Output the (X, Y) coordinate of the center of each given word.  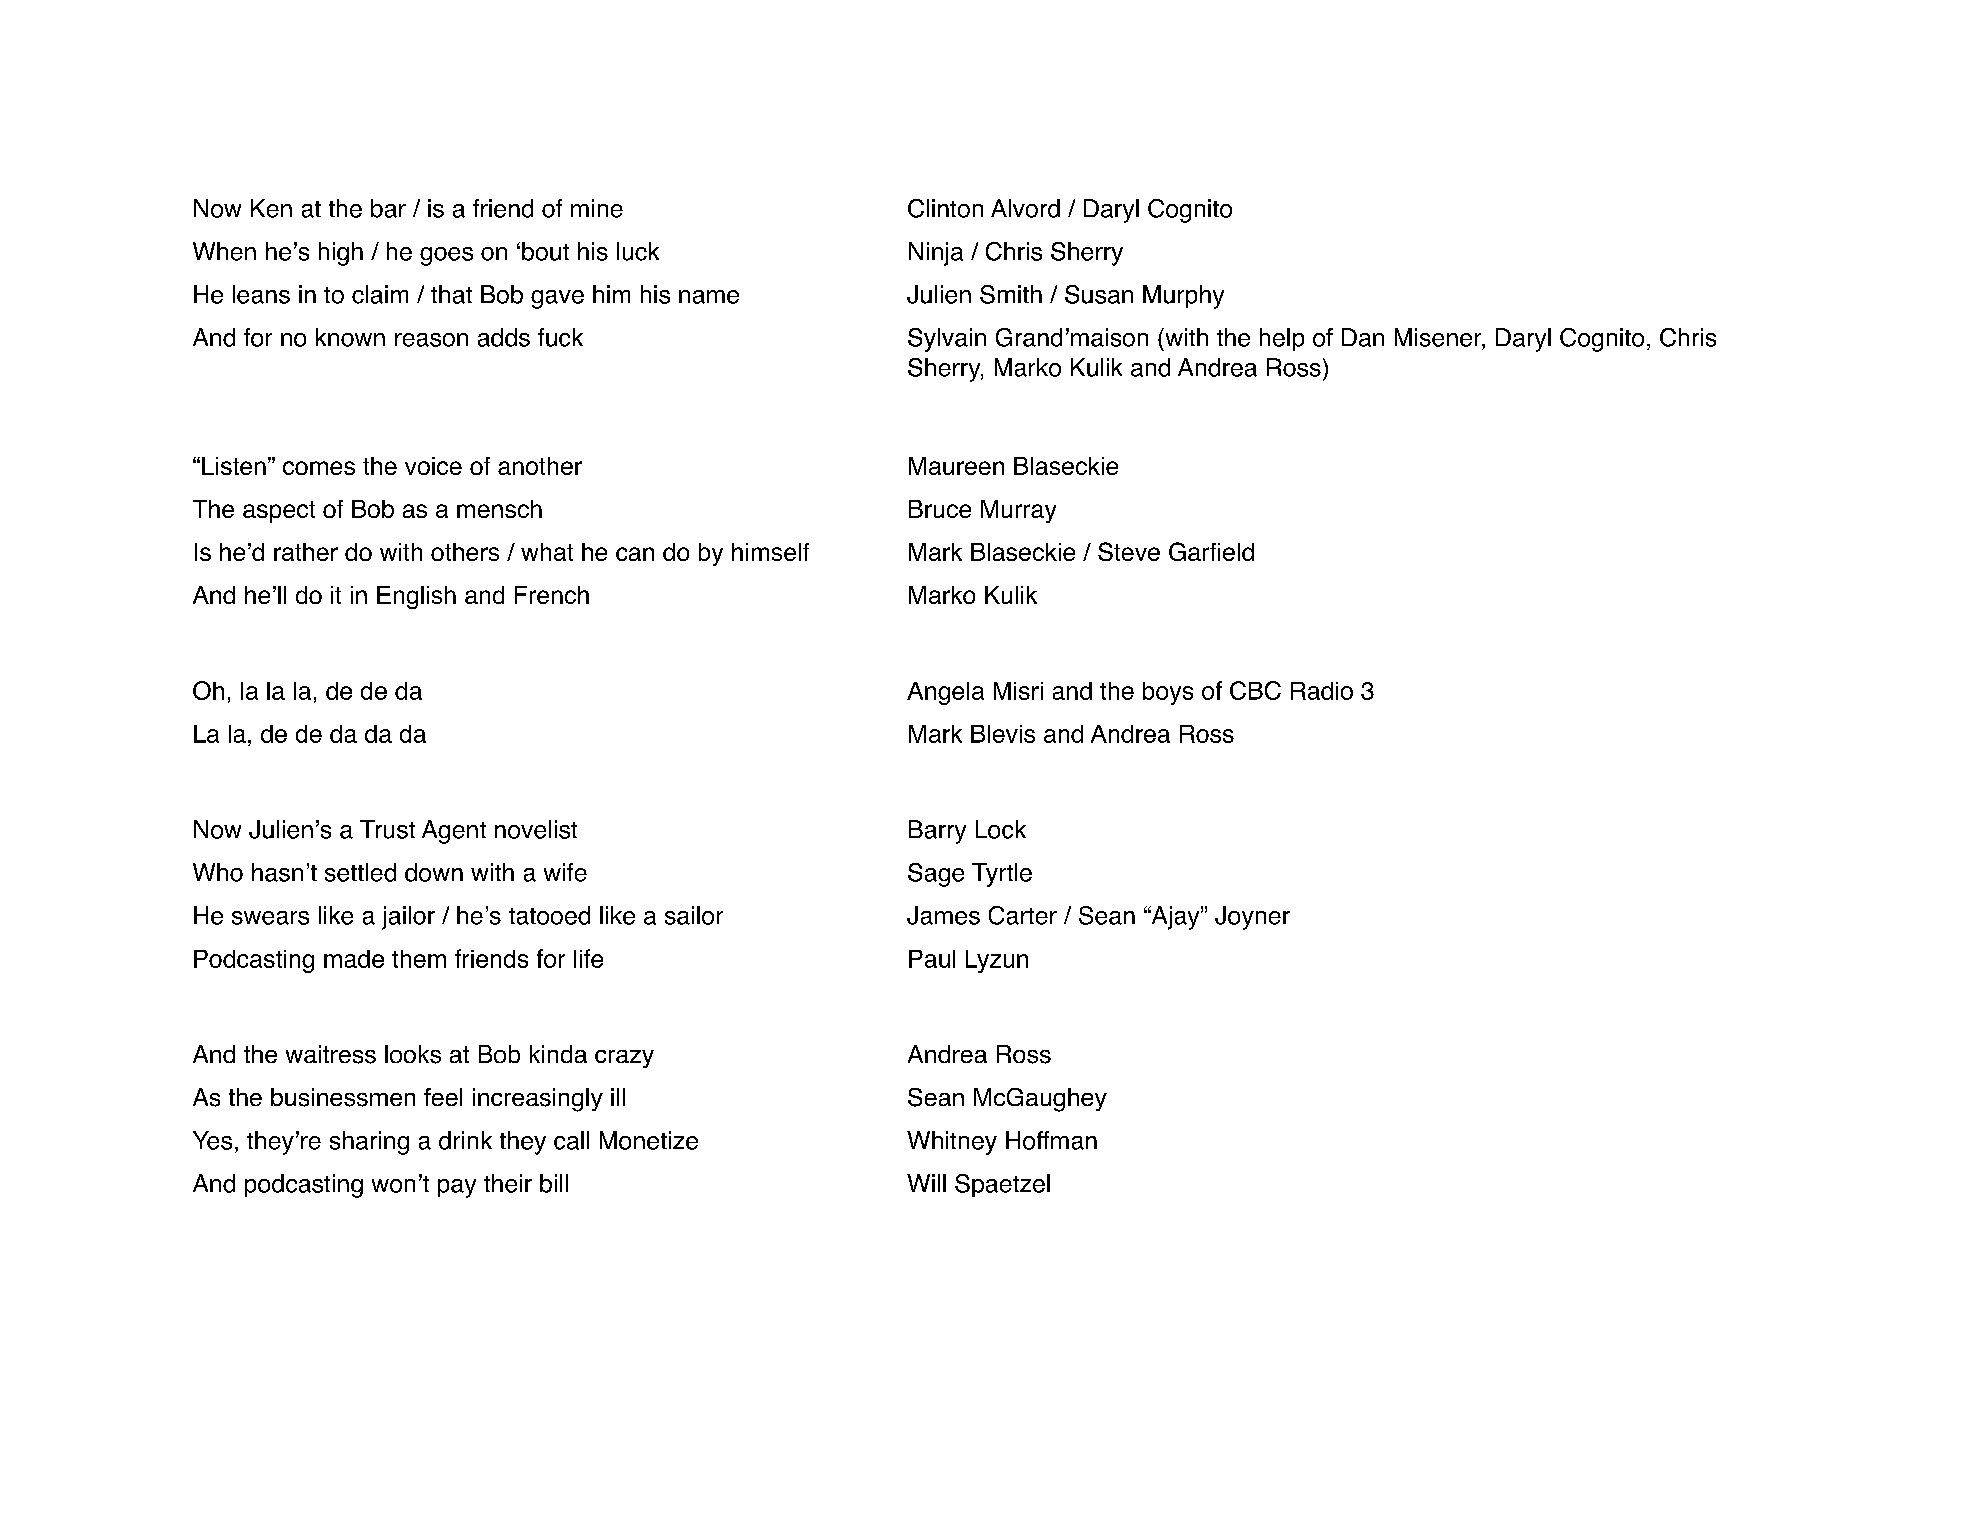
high (341, 254)
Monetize (649, 1140)
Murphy (1183, 297)
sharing (369, 1143)
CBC (1255, 690)
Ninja (936, 254)
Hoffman (1051, 1140)
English (416, 597)
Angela (945, 693)
